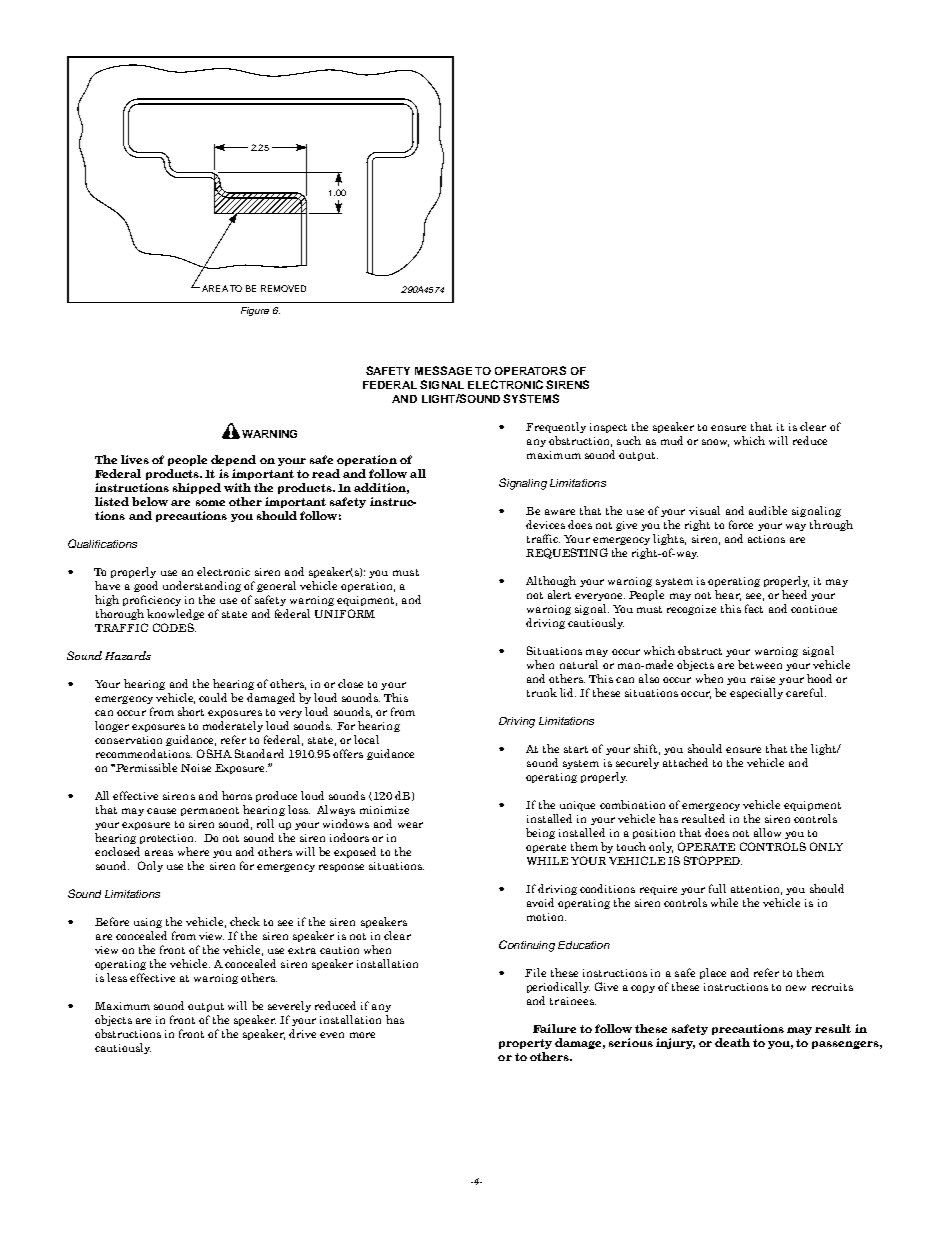 The width and height of the screenshot is (952, 1233). Describe the element at coordinates (193, 851) in the screenshot. I see `where` at that location.
